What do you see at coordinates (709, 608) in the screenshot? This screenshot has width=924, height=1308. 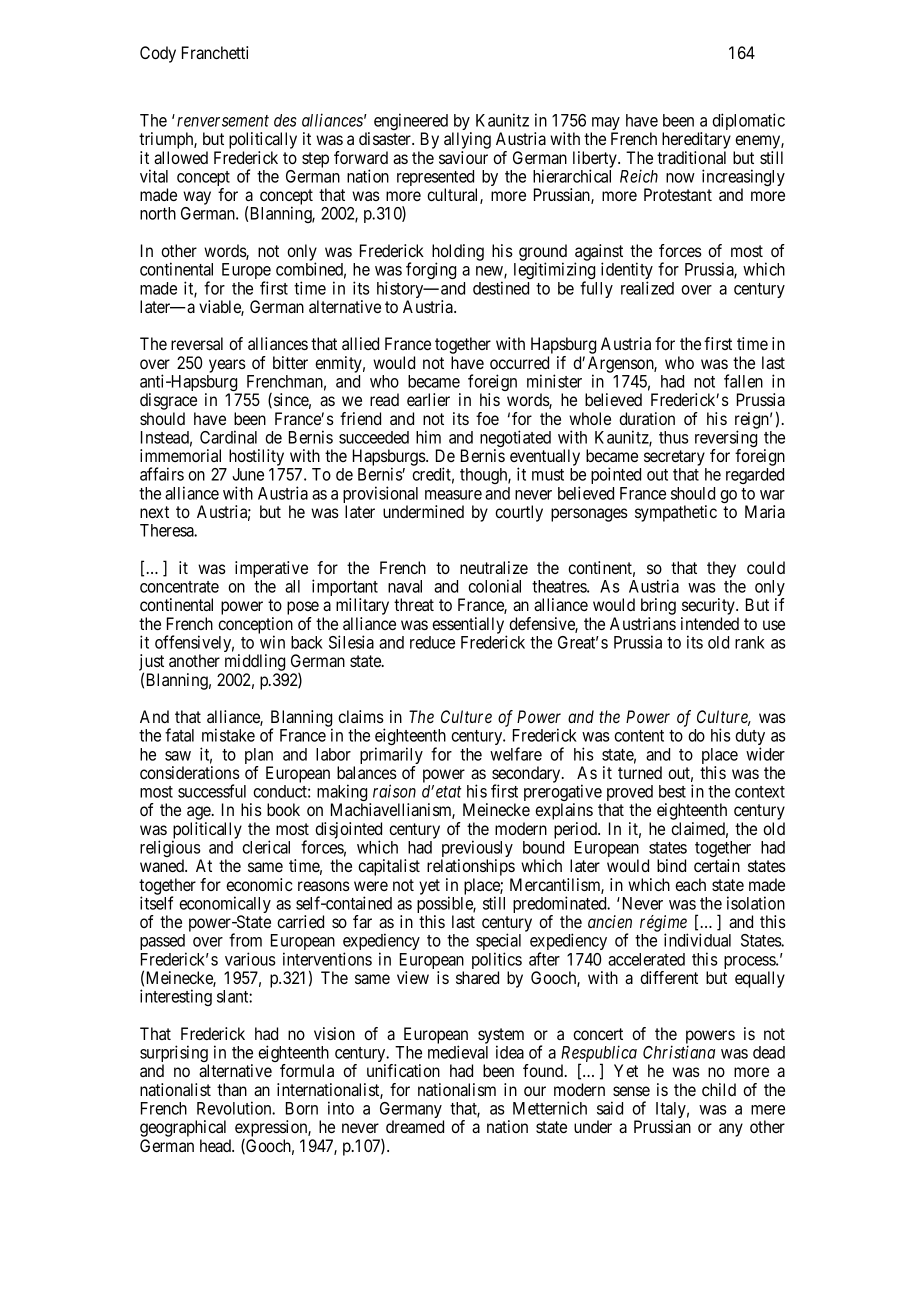 I see `security` at bounding box center [709, 608].
